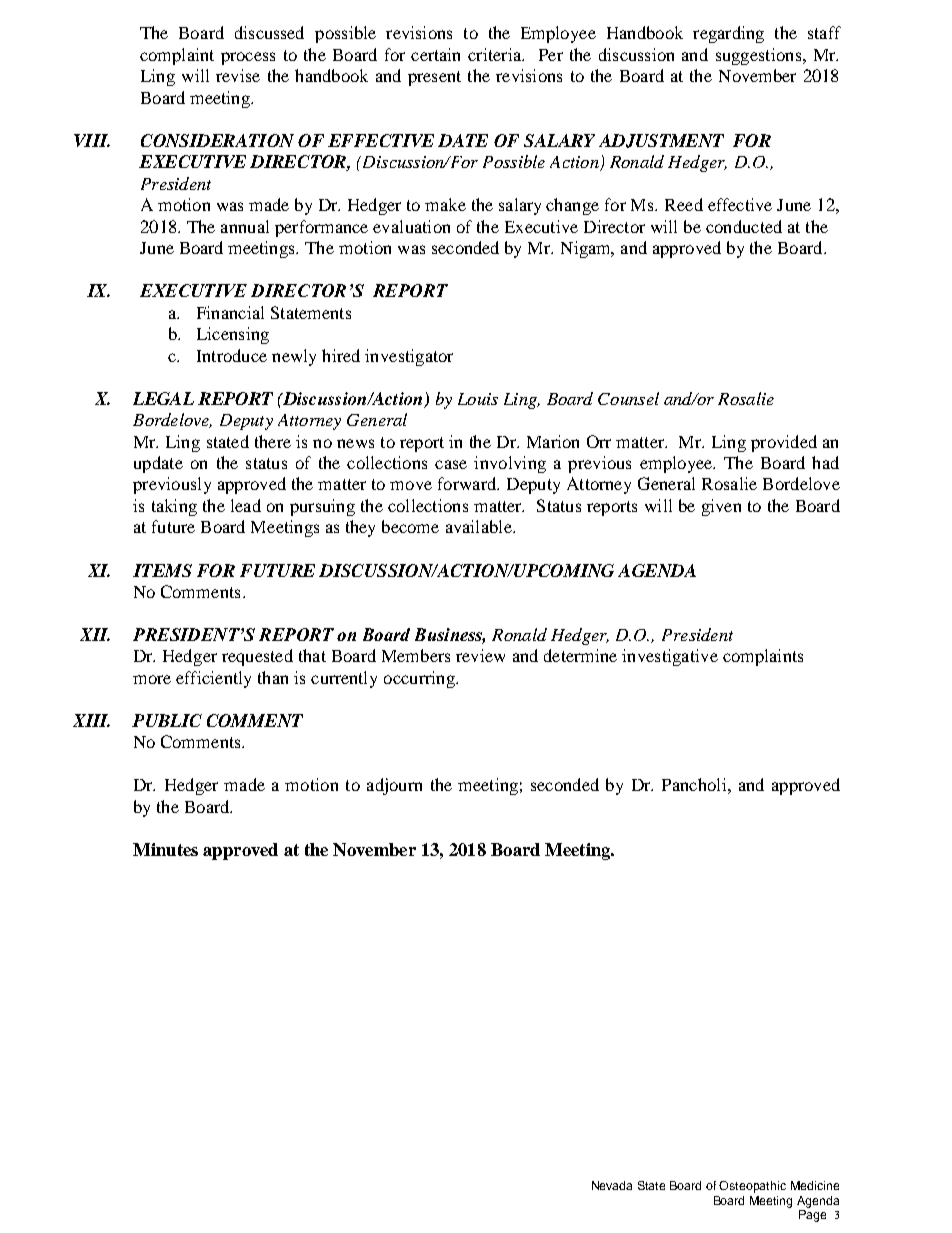  What do you see at coordinates (580, 655) in the page?
I see `determine` at bounding box center [580, 655].
